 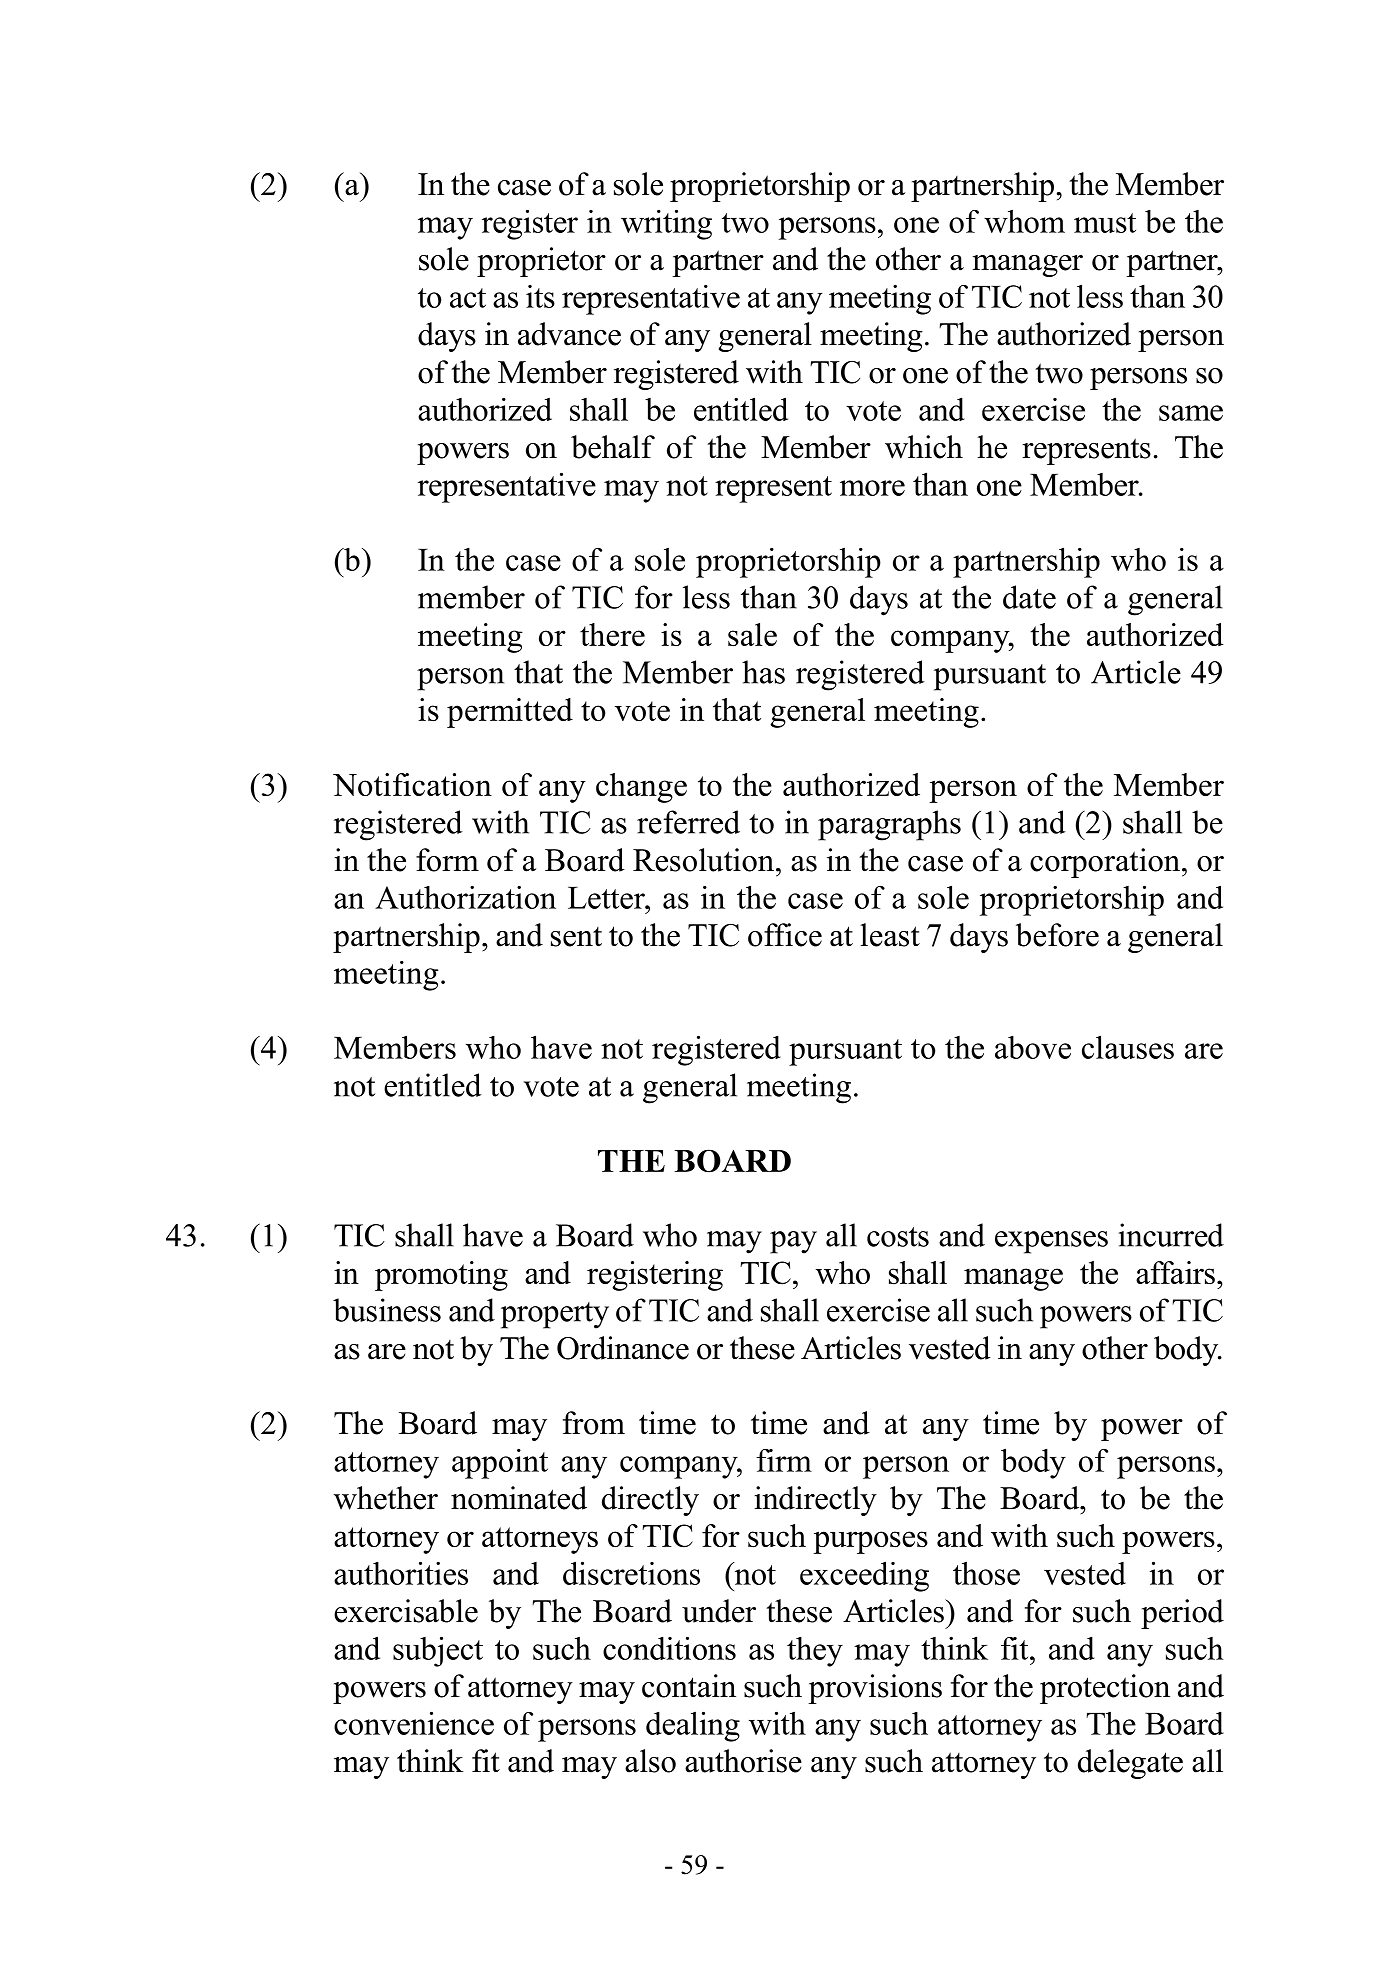 What do you see at coordinates (555, 1315) in the image?
I see `property` at bounding box center [555, 1315].
